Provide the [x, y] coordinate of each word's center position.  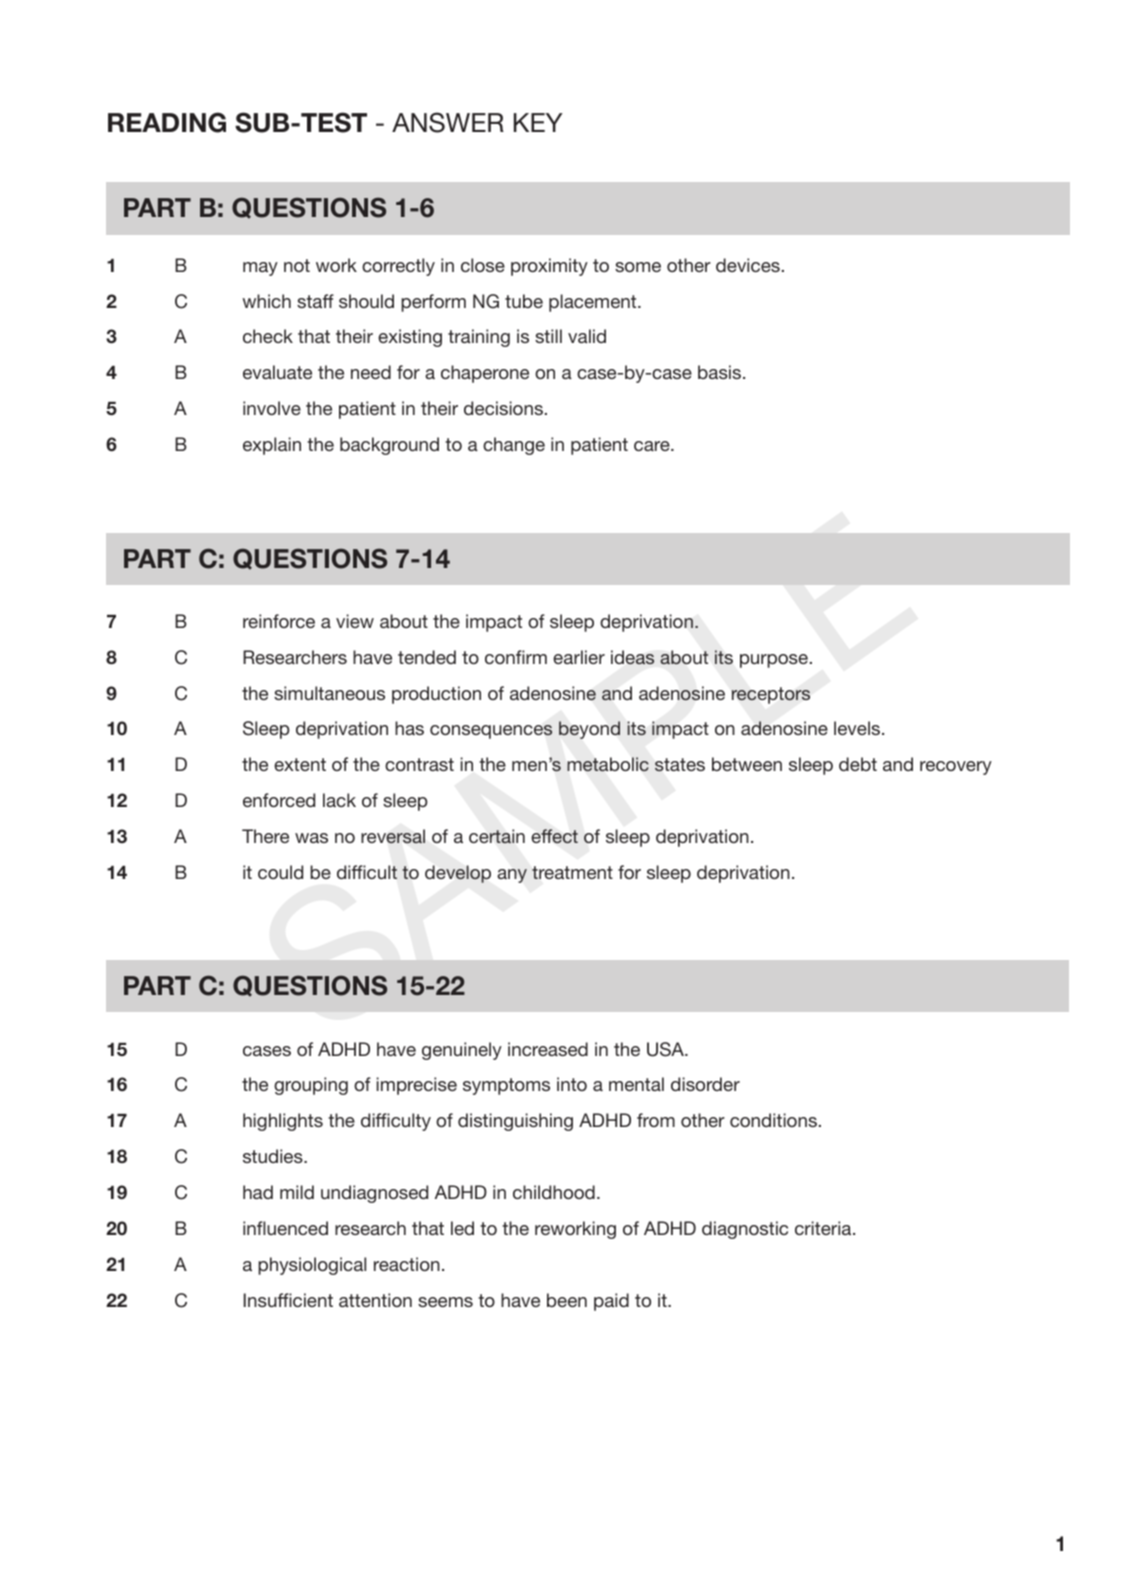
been [567, 1300]
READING [167, 122]
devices [748, 265]
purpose [774, 661]
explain [272, 446]
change [514, 446]
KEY [538, 122]
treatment [572, 872]
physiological [312, 1266]
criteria [824, 1228]
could [280, 872]
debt [858, 764]
